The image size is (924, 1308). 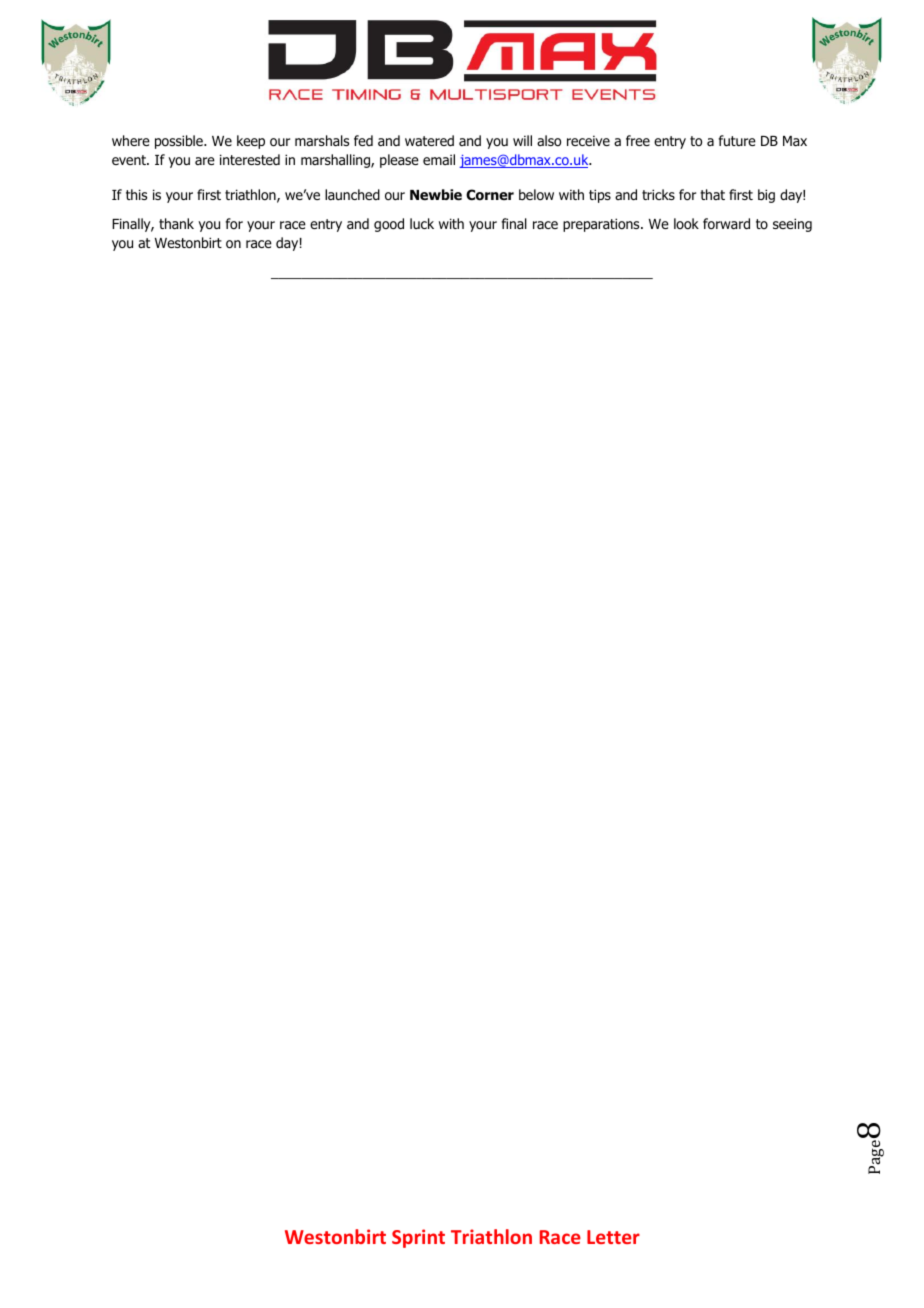 I want to click on luck, so click(x=422, y=223).
